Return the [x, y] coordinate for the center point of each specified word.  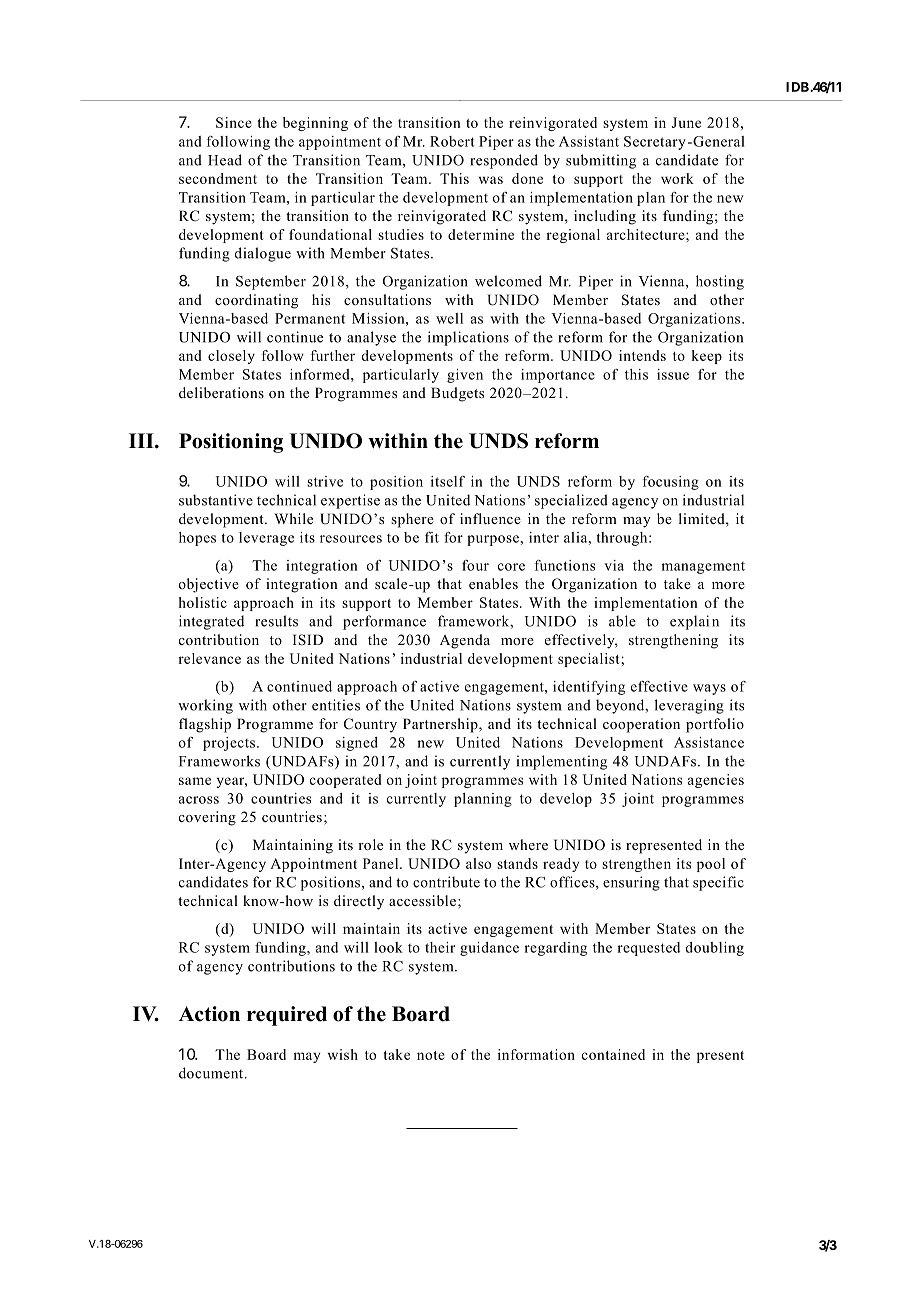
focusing [671, 483]
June [686, 122]
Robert [452, 141]
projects [230, 744]
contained [613, 1054]
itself [448, 481]
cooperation [641, 725]
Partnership [441, 725]
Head [225, 160]
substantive [216, 500]
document [212, 1073]
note [431, 1055]
